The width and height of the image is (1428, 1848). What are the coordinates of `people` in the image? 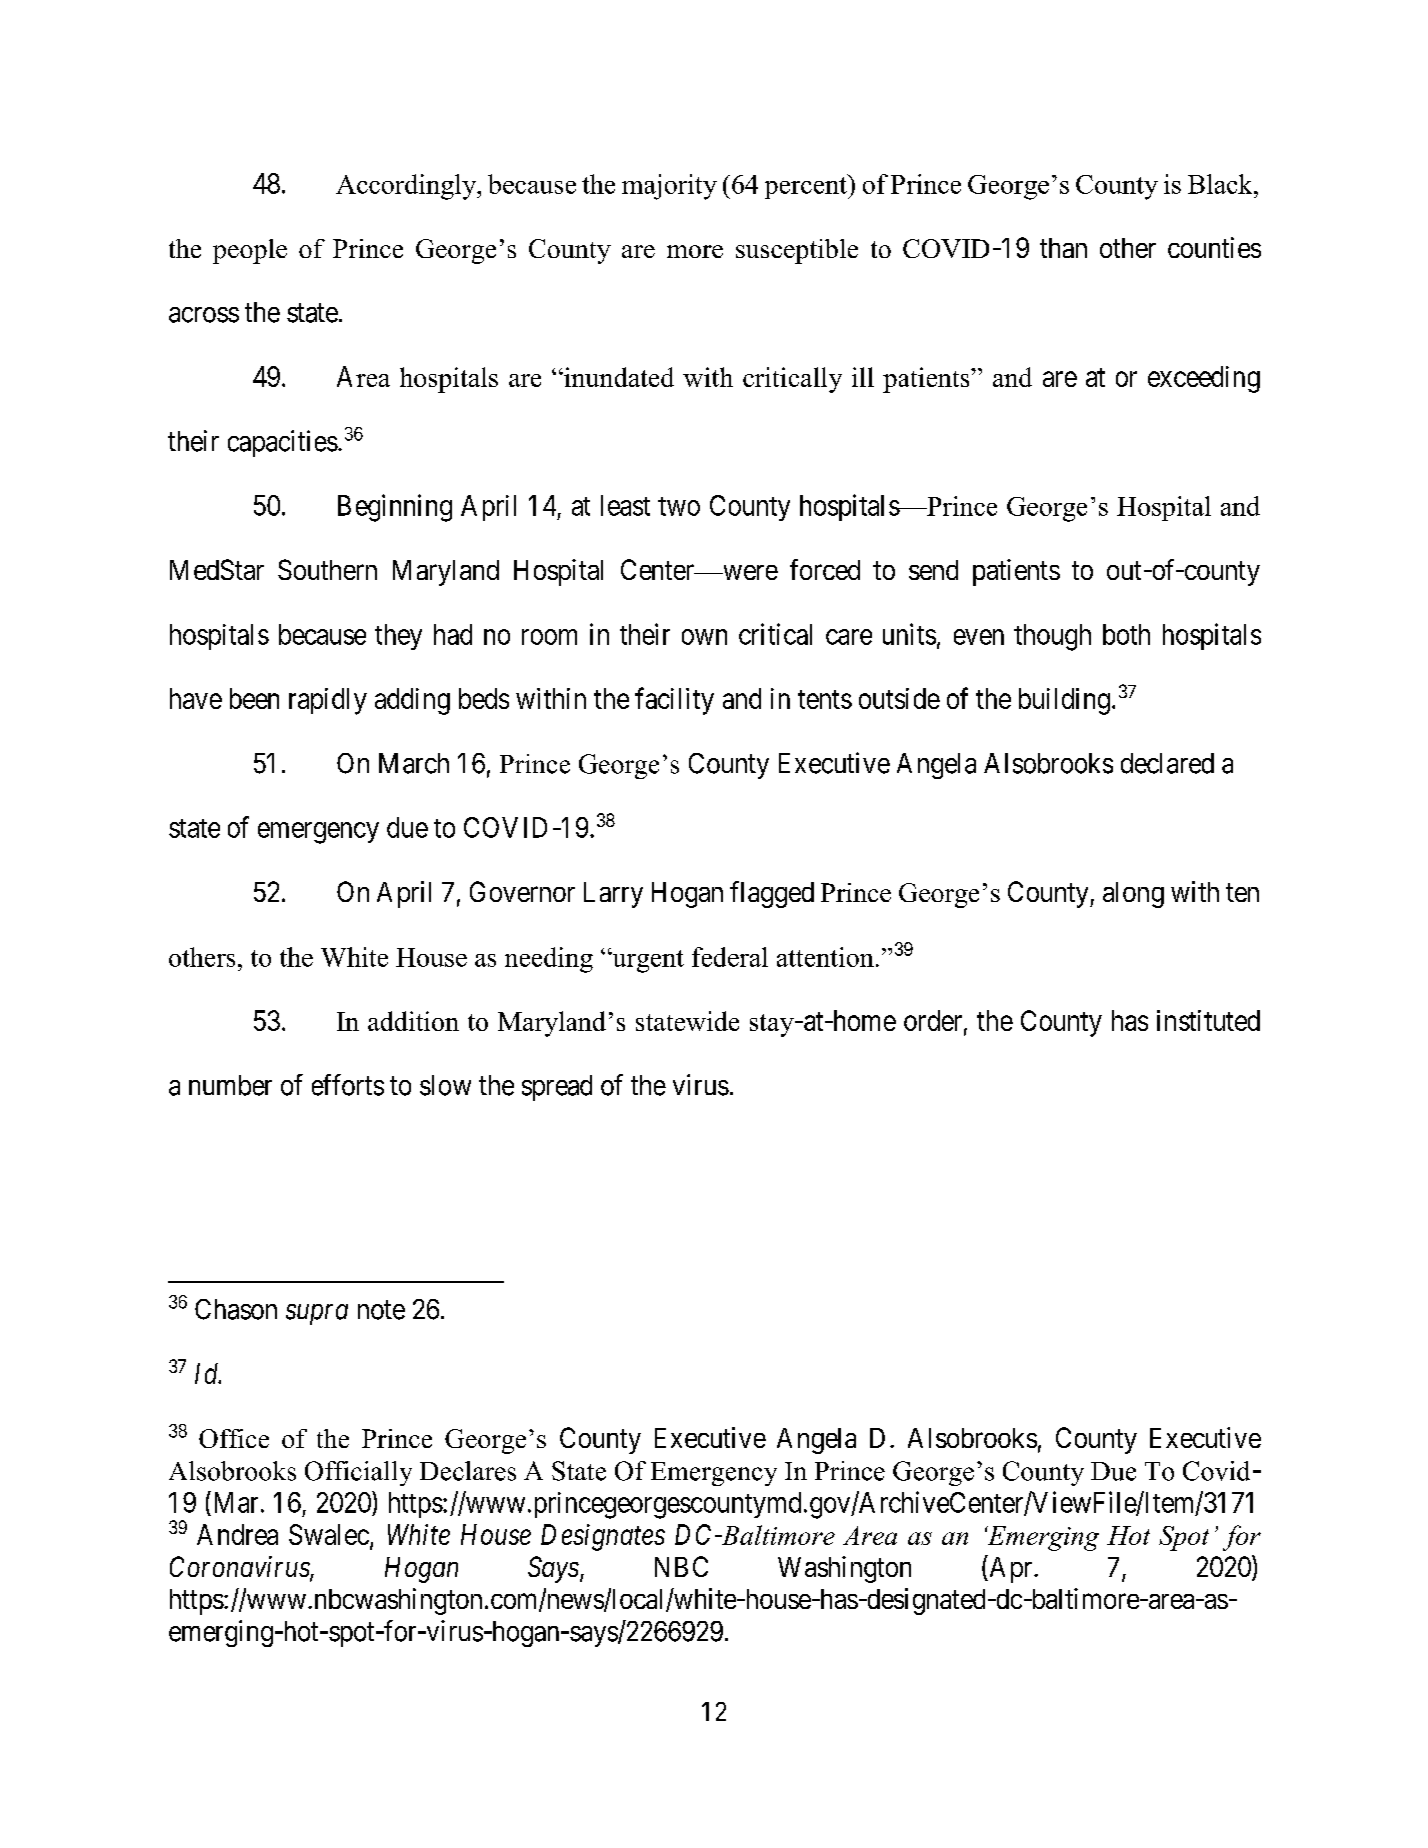 It's located at (250, 251).
